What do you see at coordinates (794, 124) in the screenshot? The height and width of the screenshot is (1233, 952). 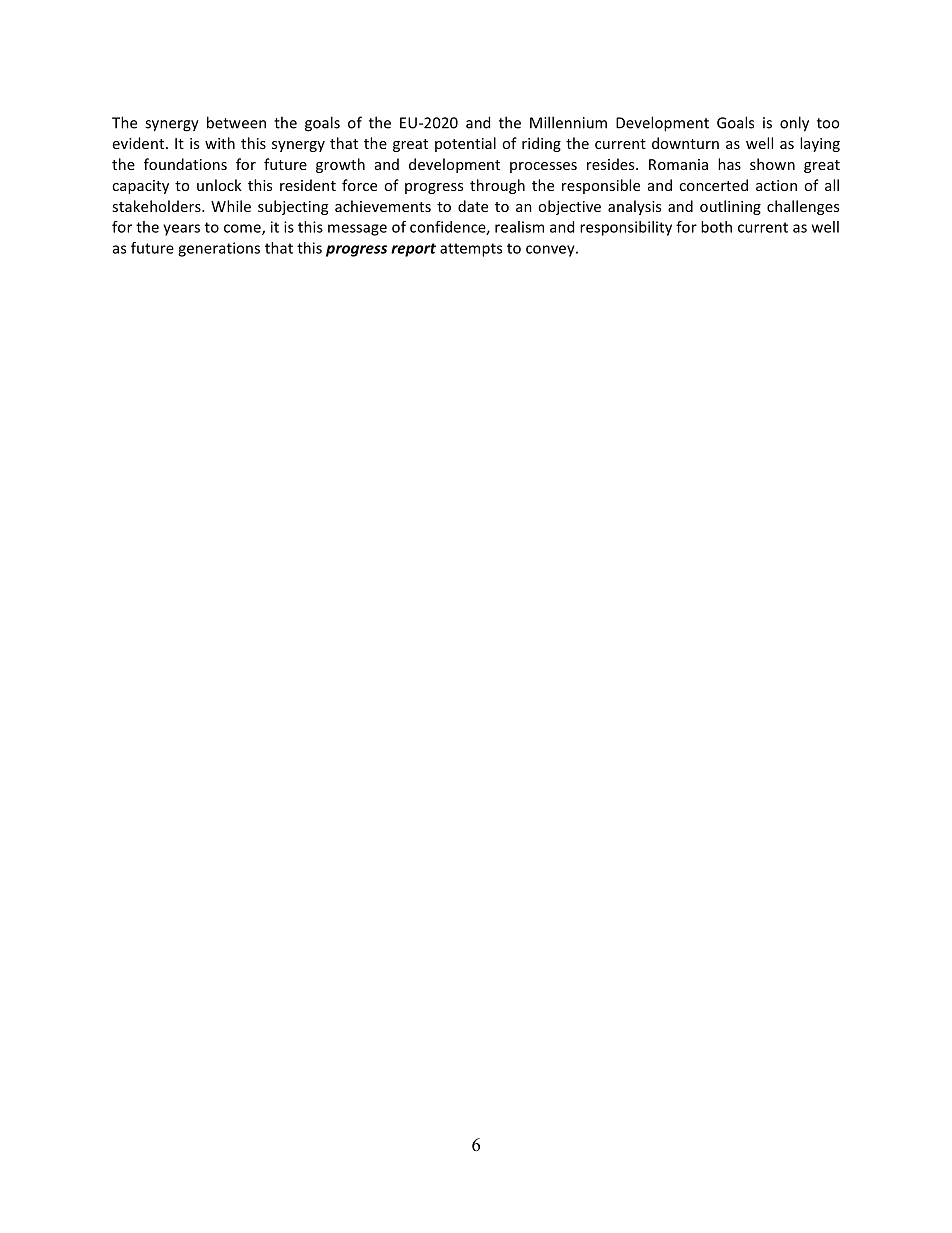 I see `only` at bounding box center [794, 124].
